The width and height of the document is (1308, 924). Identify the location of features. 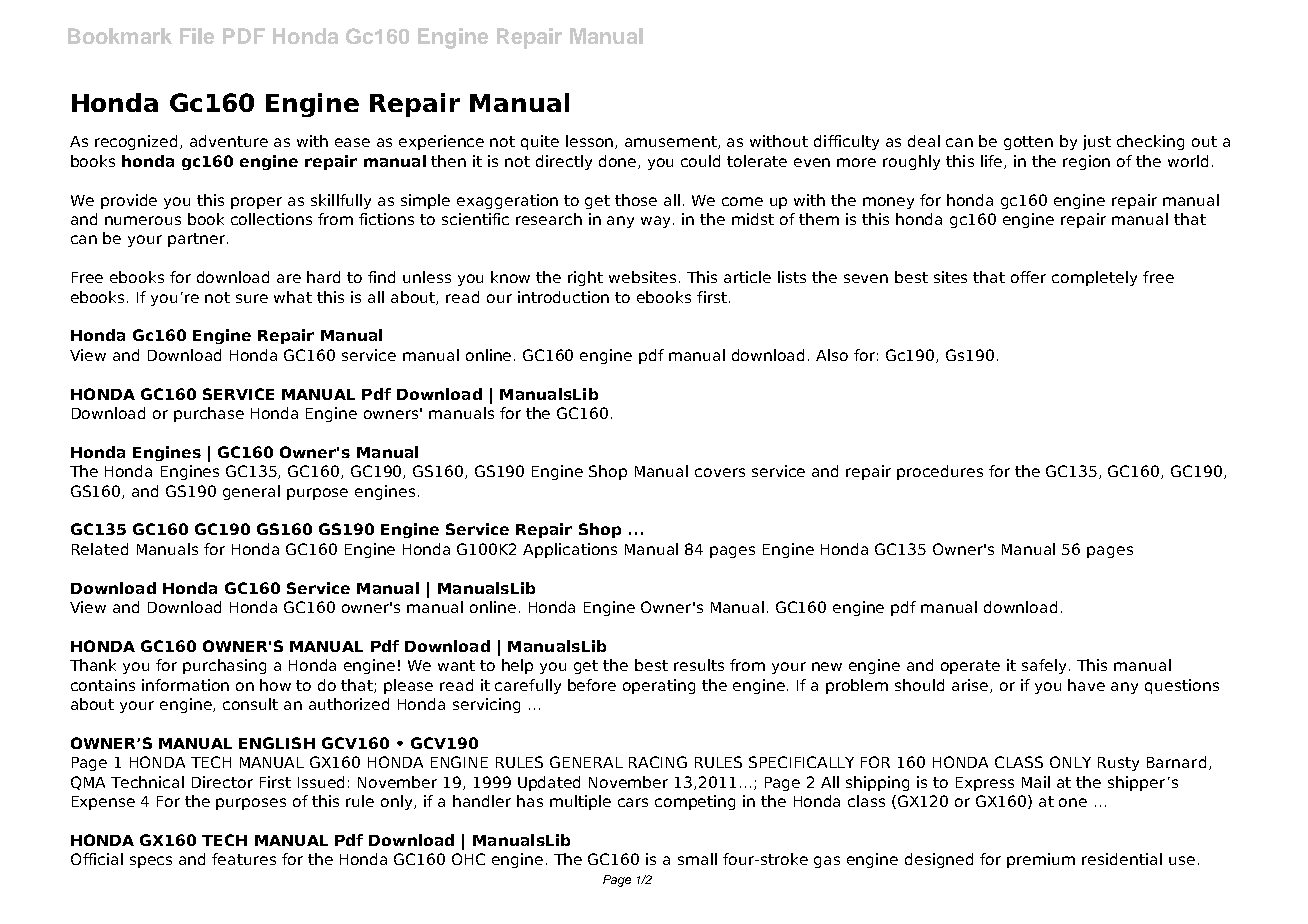
(244, 859).
